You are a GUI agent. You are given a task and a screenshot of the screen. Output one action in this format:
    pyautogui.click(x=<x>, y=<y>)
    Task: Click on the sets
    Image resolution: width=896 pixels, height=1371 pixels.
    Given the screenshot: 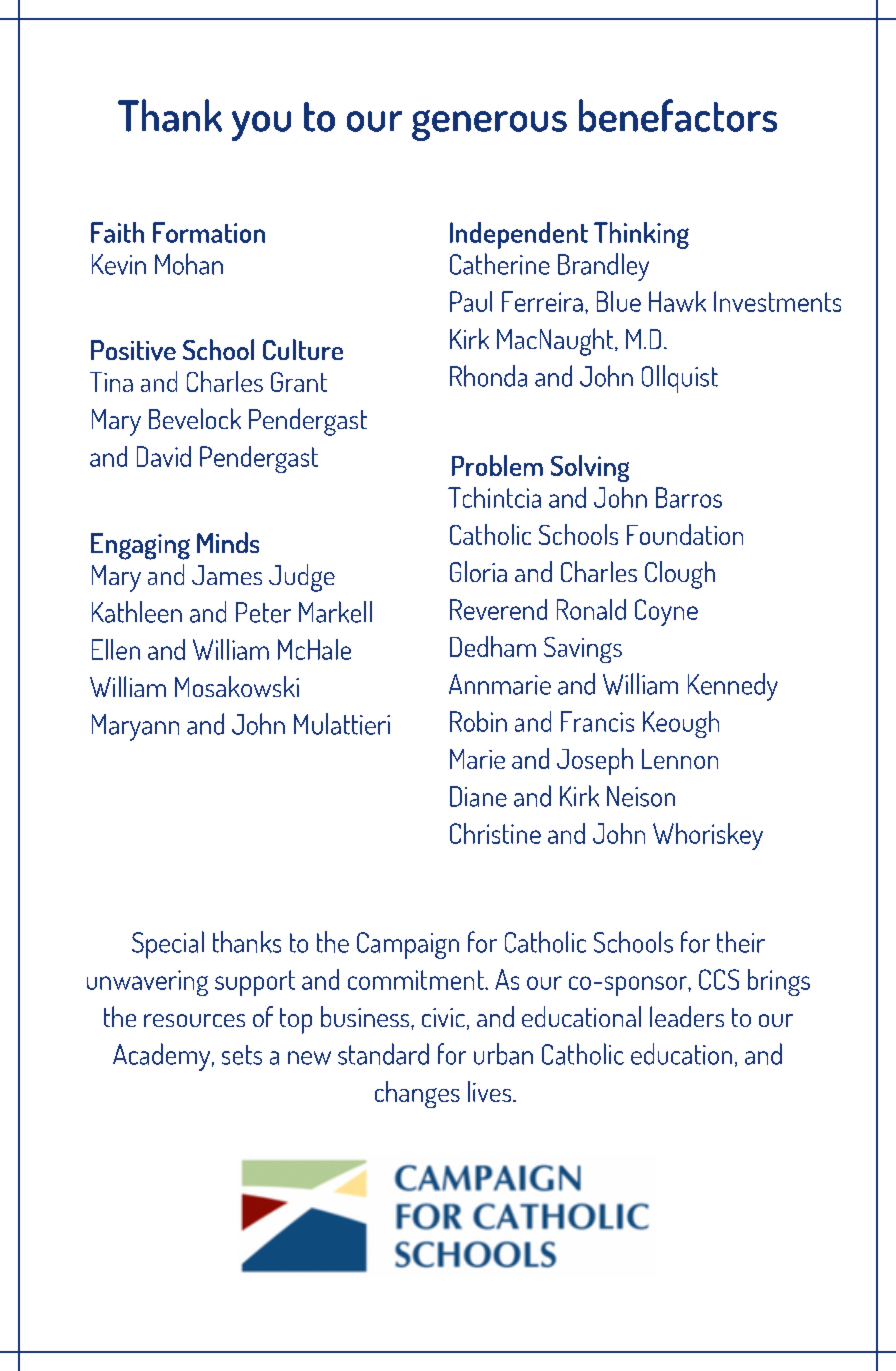 What is the action you would take?
    pyautogui.click(x=242, y=1055)
